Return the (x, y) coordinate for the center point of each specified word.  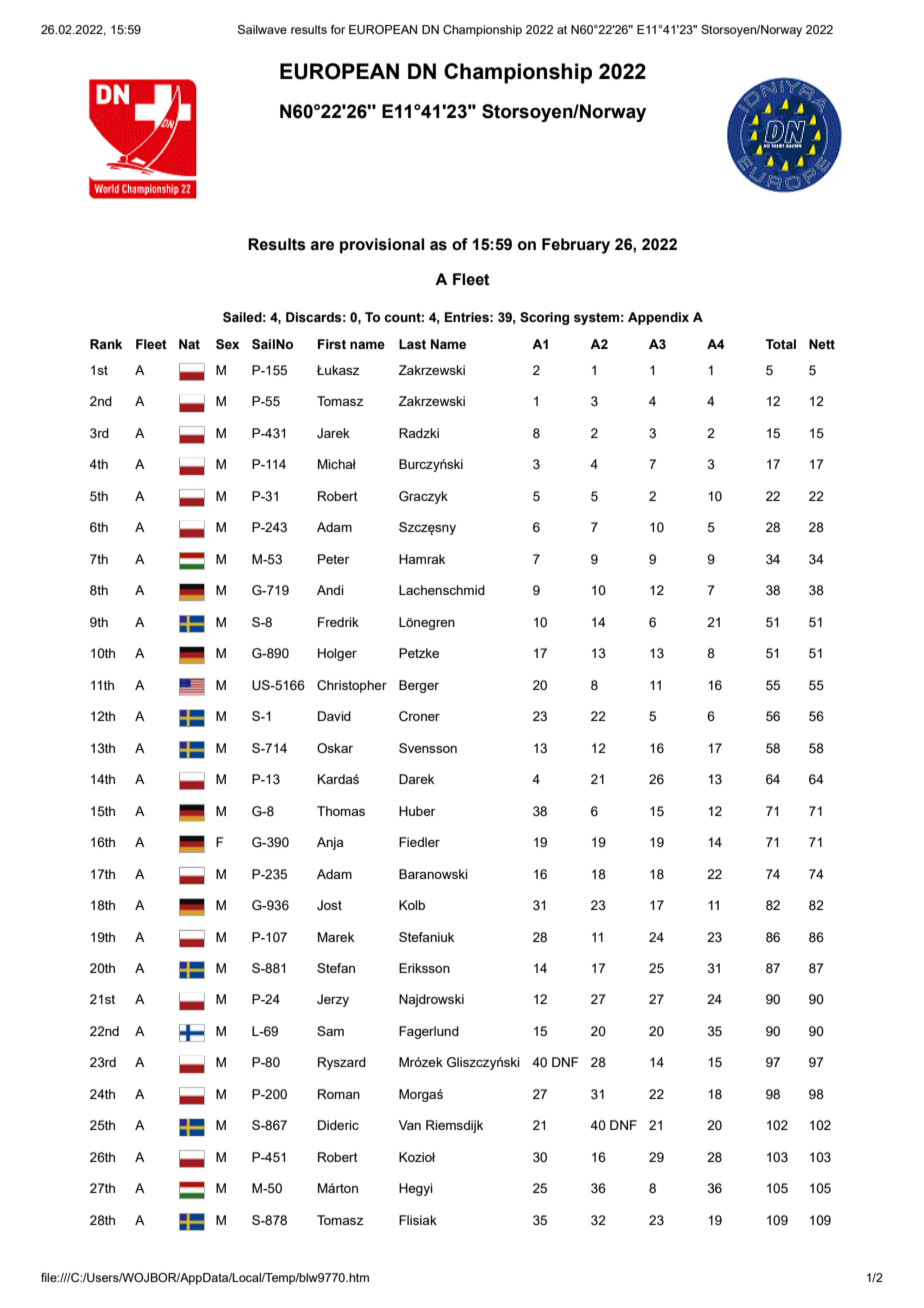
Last (412, 344)
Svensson (428, 748)
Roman (339, 1094)
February (576, 246)
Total (781, 344)
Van (410, 1125)
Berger (419, 686)
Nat (189, 344)
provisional (382, 246)
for (338, 29)
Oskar (335, 748)
